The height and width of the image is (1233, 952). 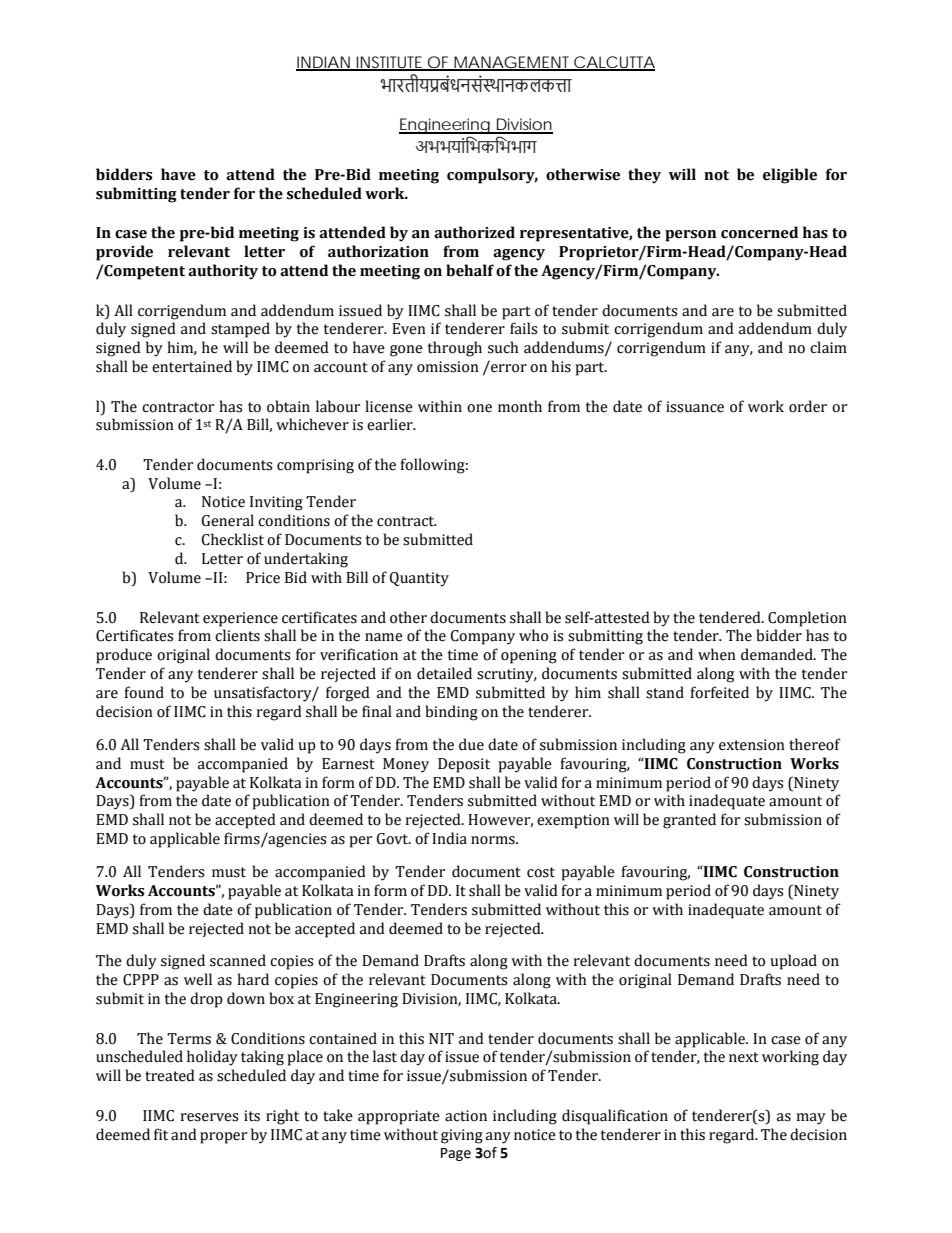 What do you see at coordinates (689, 821) in the image?
I see `granted` at bounding box center [689, 821].
